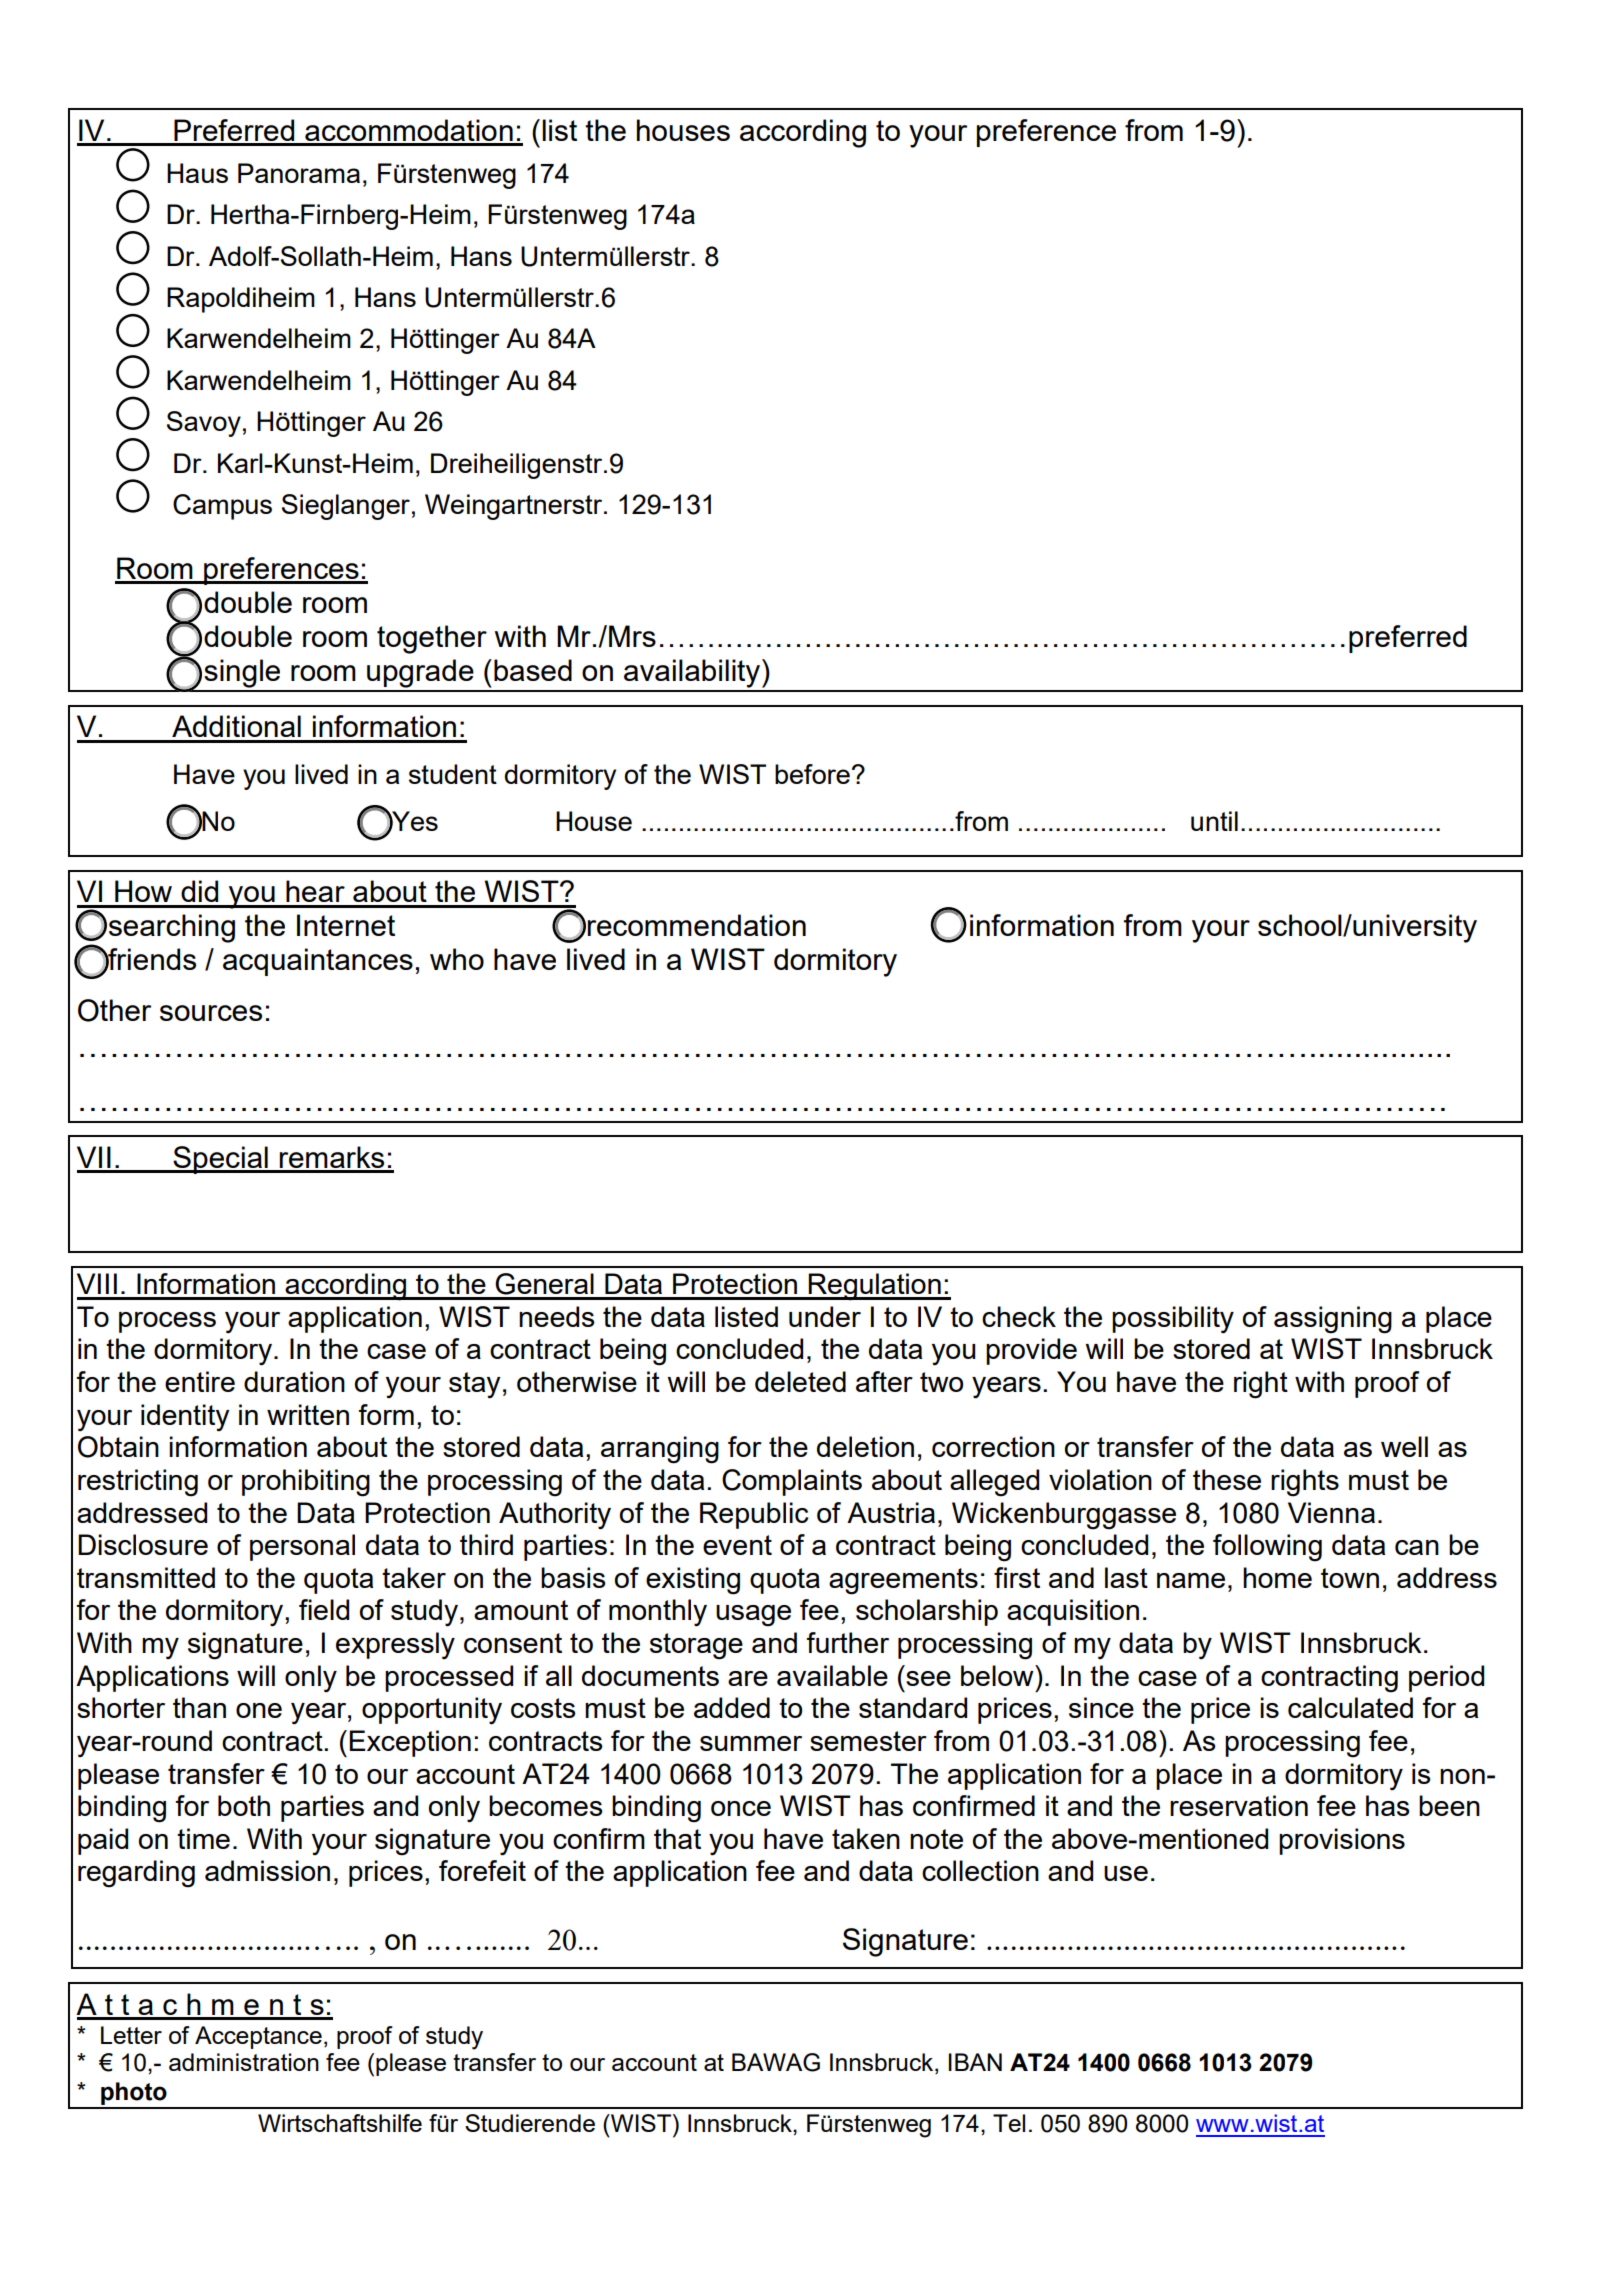 This image has width=1608, height=2275. I want to click on Panorama, so click(299, 173).
